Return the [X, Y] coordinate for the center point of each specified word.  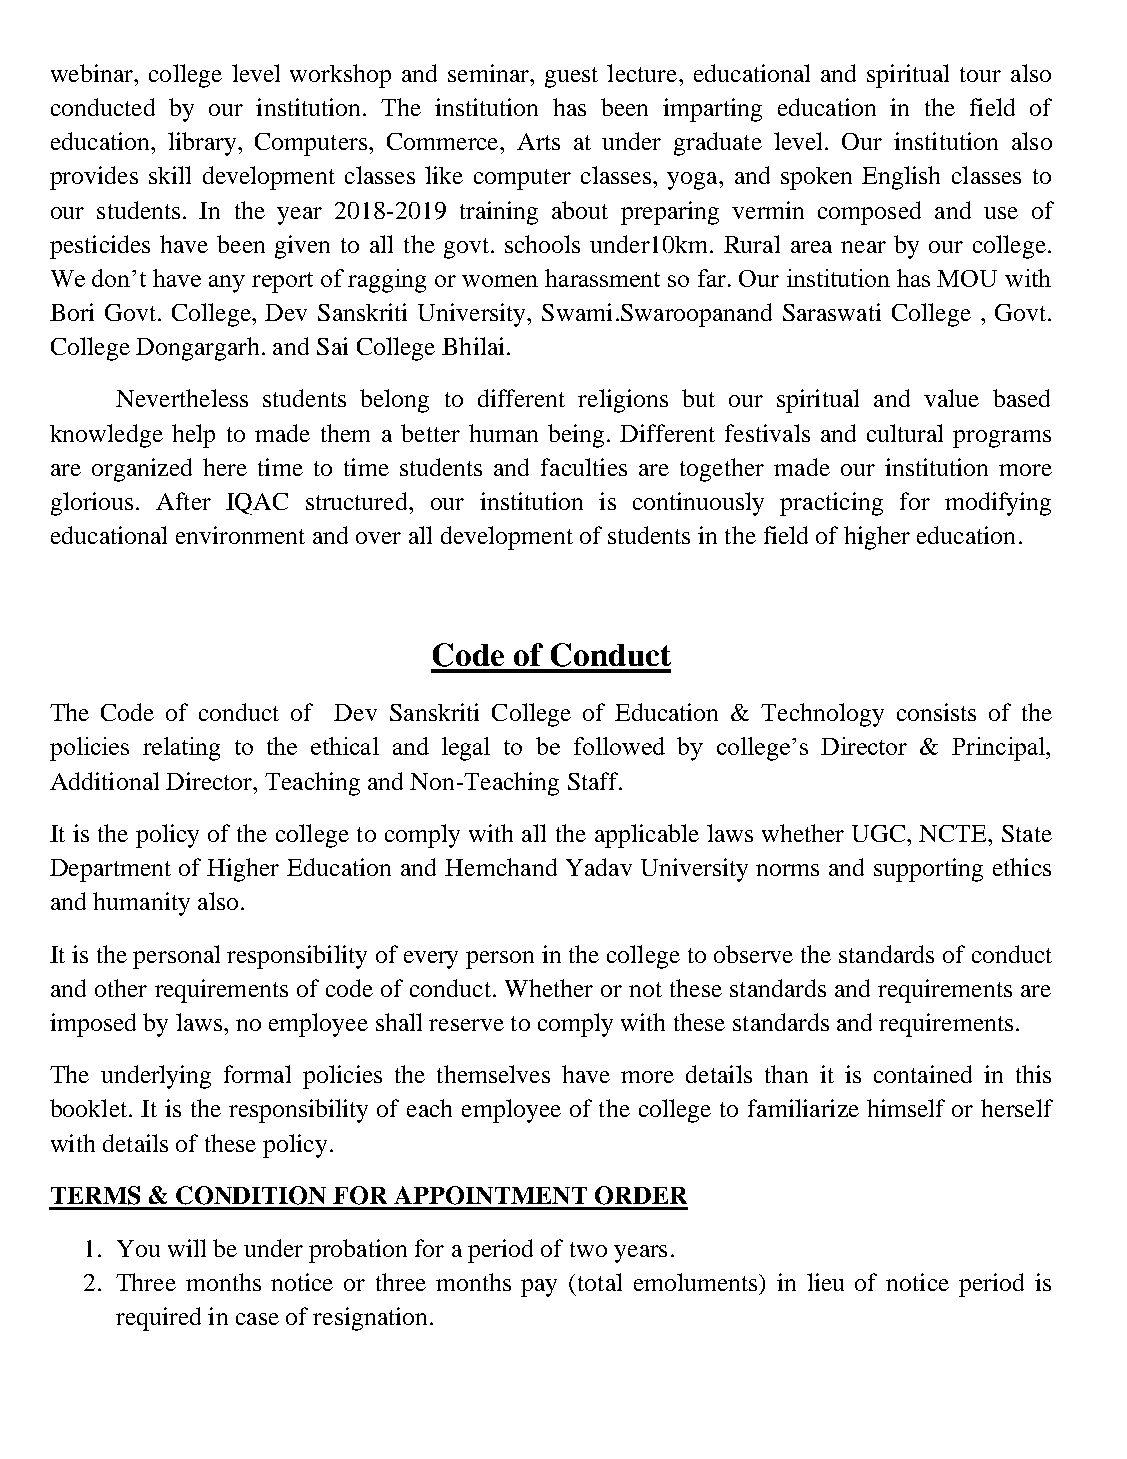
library [203, 144]
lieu [825, 1282]
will [187, 1248]
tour [980, 74]
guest [571, 77]
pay [539, 1288]
